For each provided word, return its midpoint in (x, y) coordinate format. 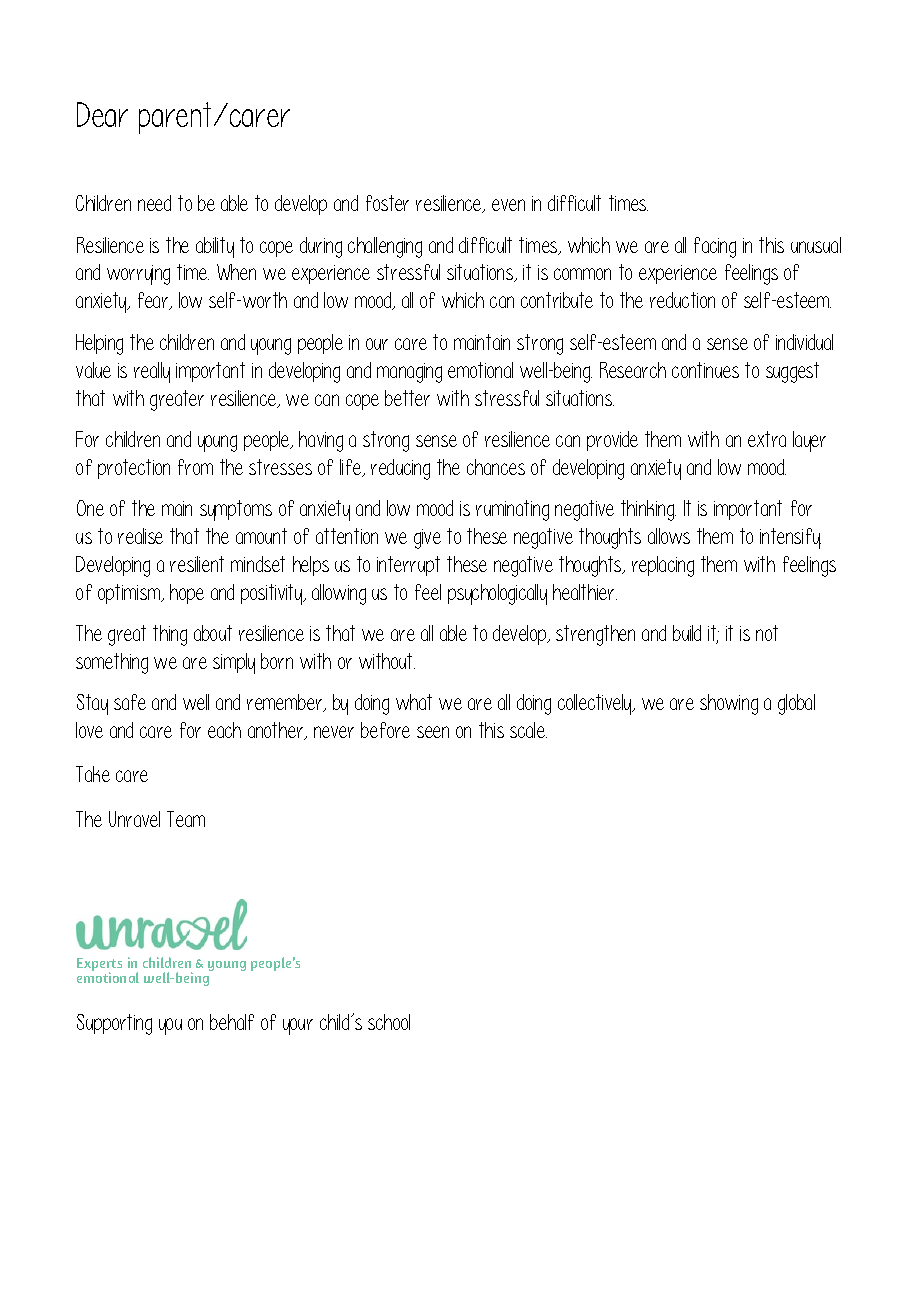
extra (767, 439)
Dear (102, 114)
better (407, 398)
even (508, 205)
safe (130, 702)
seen (433, 732)
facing (715, 247)
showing (729, 704)
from (195, 467)
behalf (232, 1022)
